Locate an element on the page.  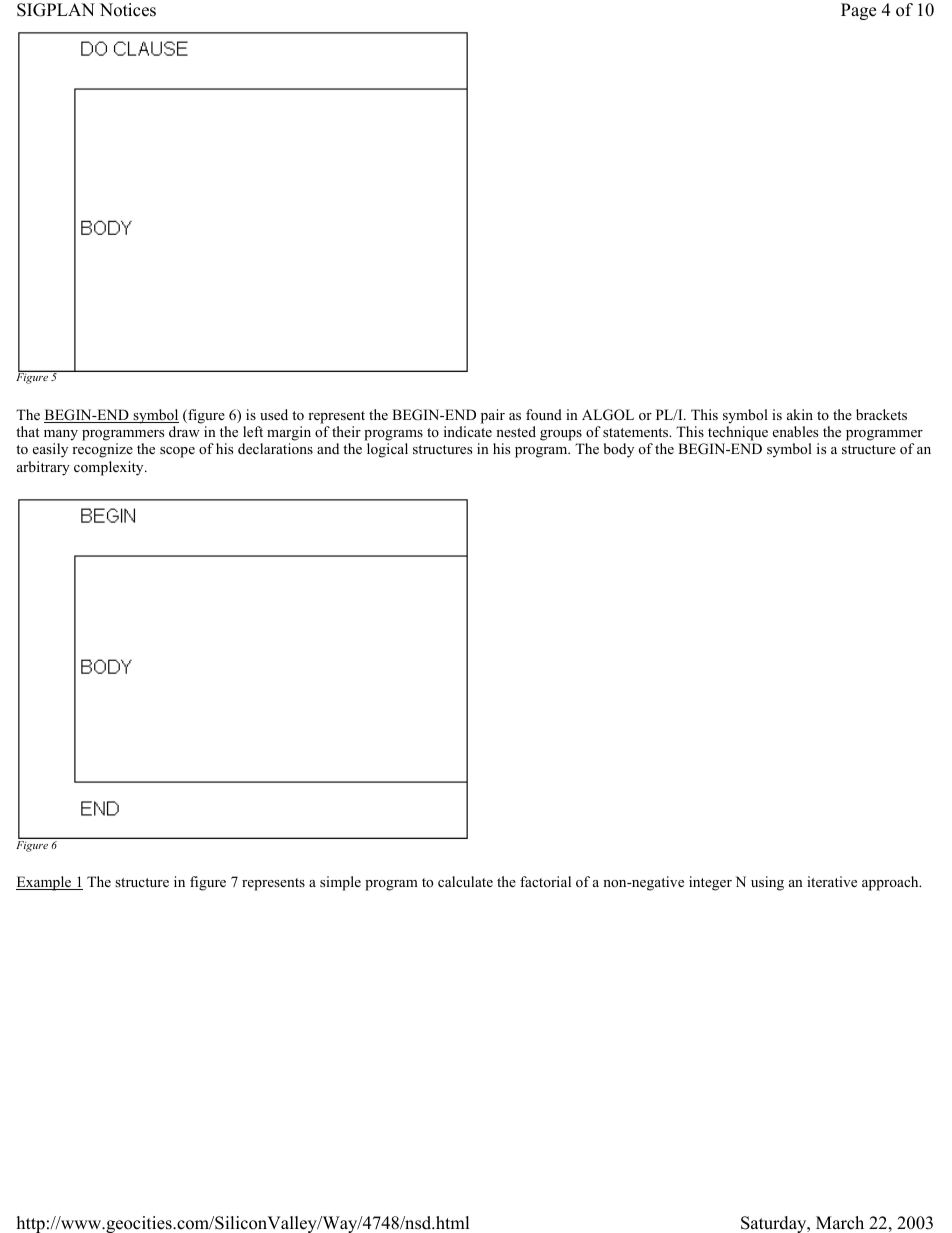
indicate is located at coordinates (468, 431).
